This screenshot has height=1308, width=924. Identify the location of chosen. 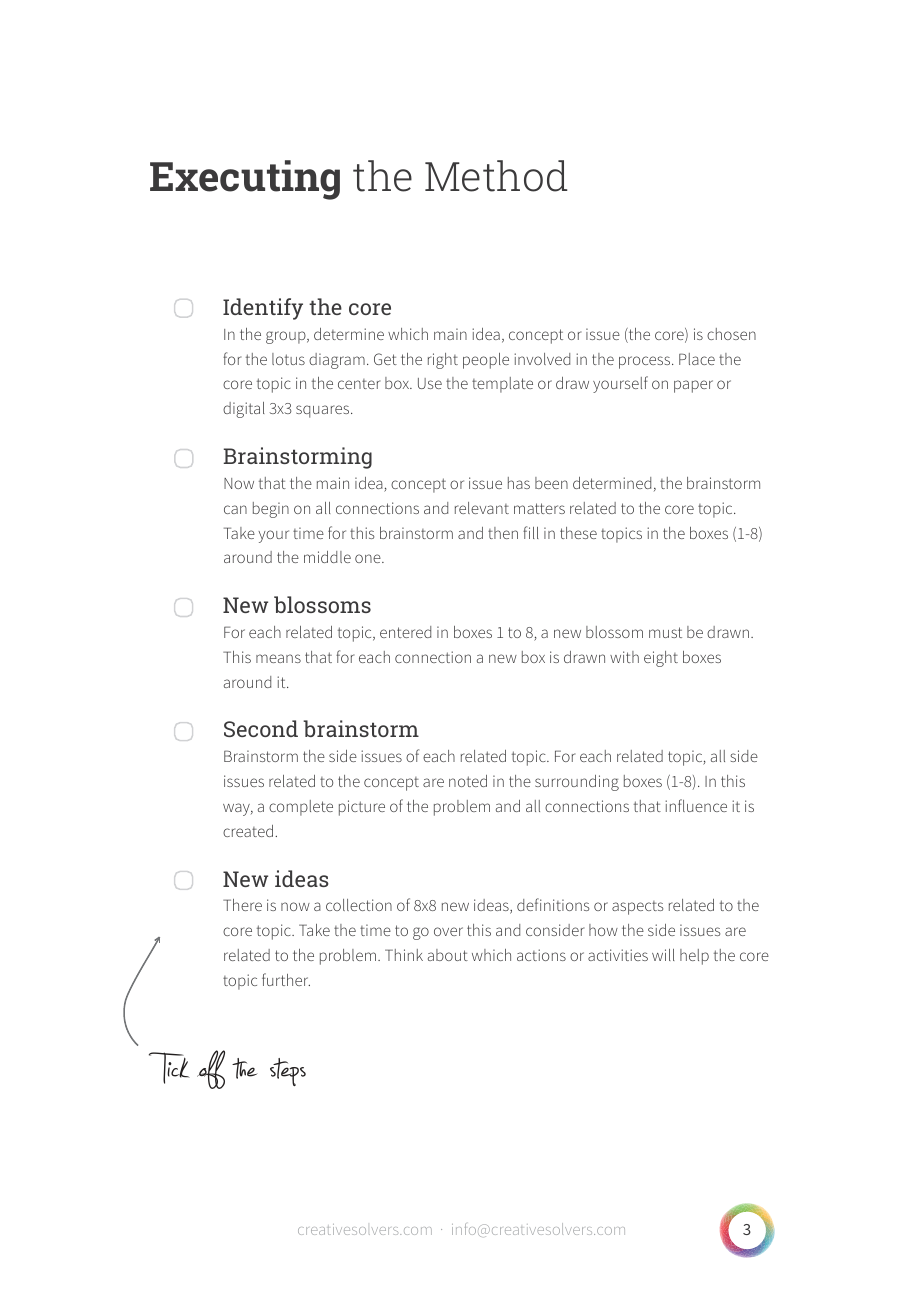
(731, 334).
